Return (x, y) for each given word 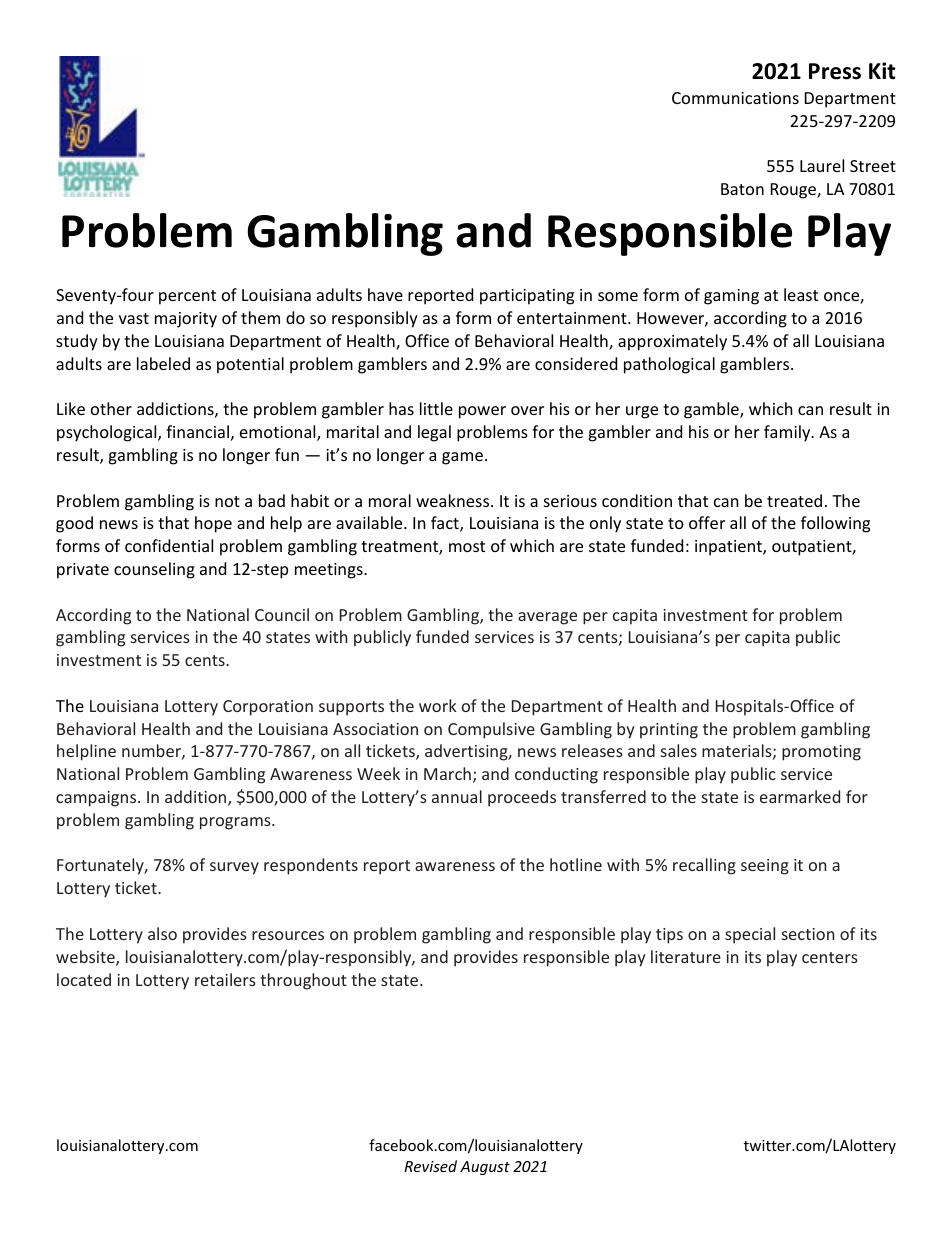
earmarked (800, 796)
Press (835, 71)
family (788, 433)
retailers (225, 979)
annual (457, 796)
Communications (735, 98)
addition (197, 798)
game (462, 458)
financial (197, 431)
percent (187, 297)
